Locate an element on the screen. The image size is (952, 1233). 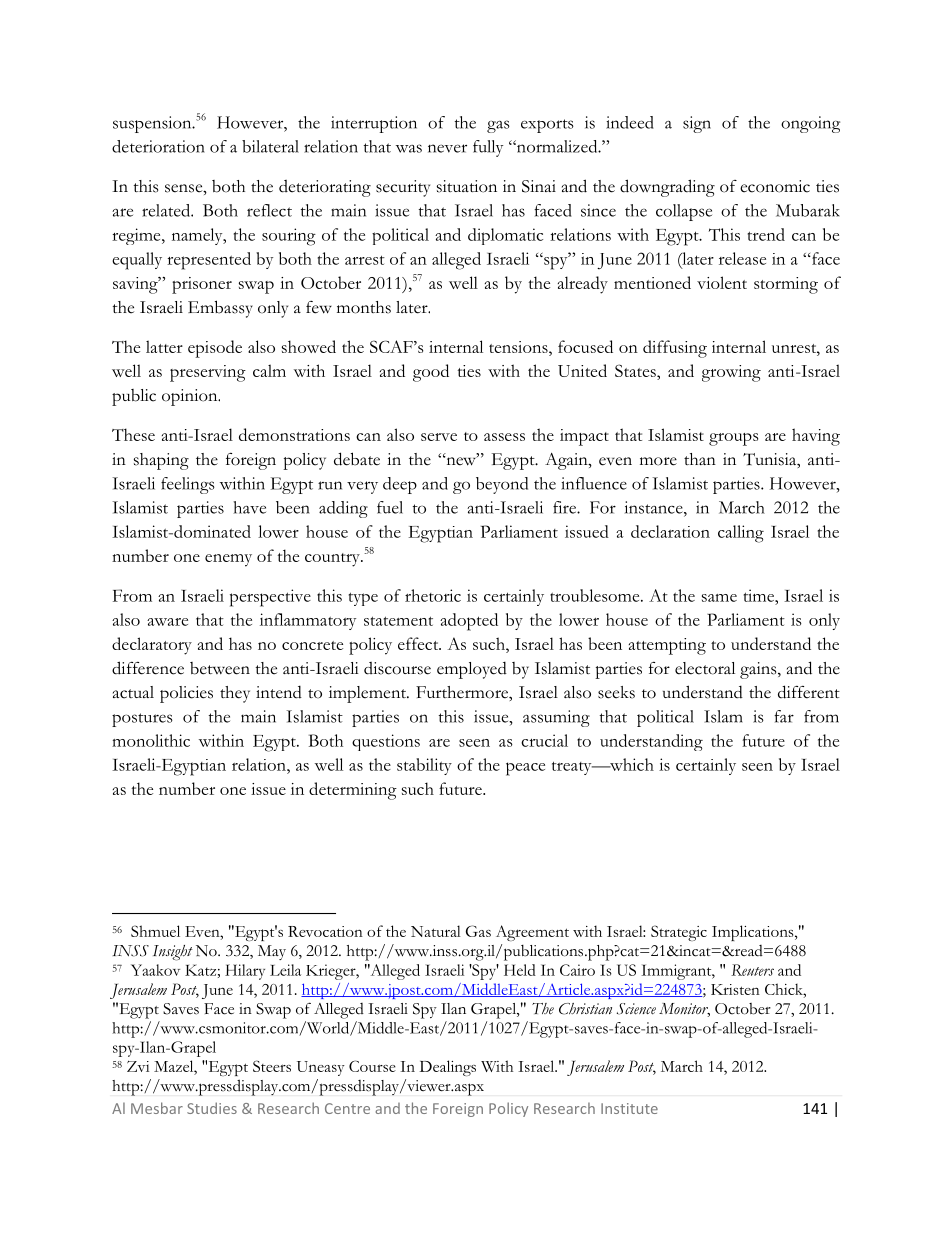
aware is located at coordinates (167, 622).
